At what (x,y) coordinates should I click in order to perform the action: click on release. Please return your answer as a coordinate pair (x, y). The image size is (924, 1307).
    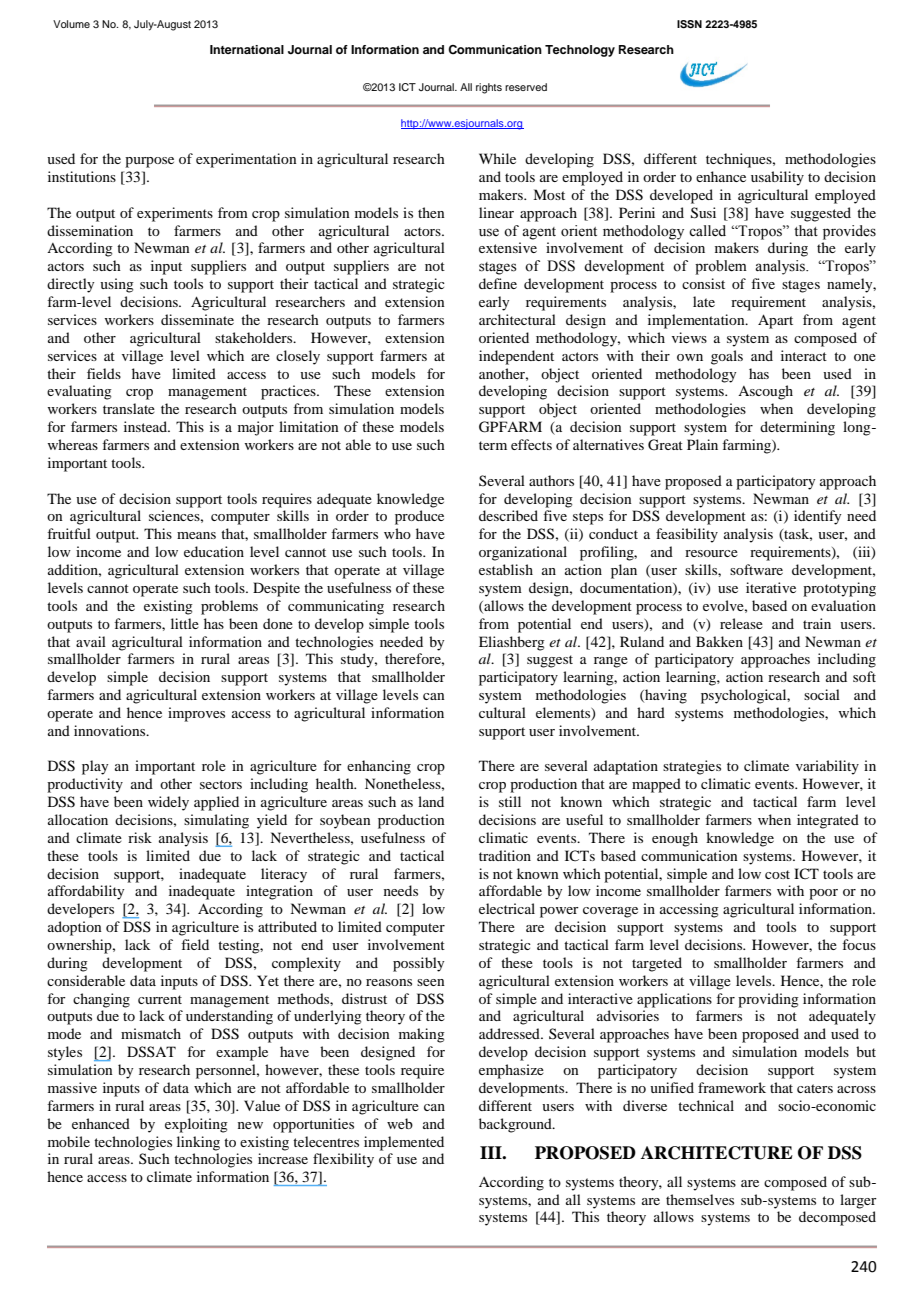
    Looking at the image, I should click on (741, 623).
